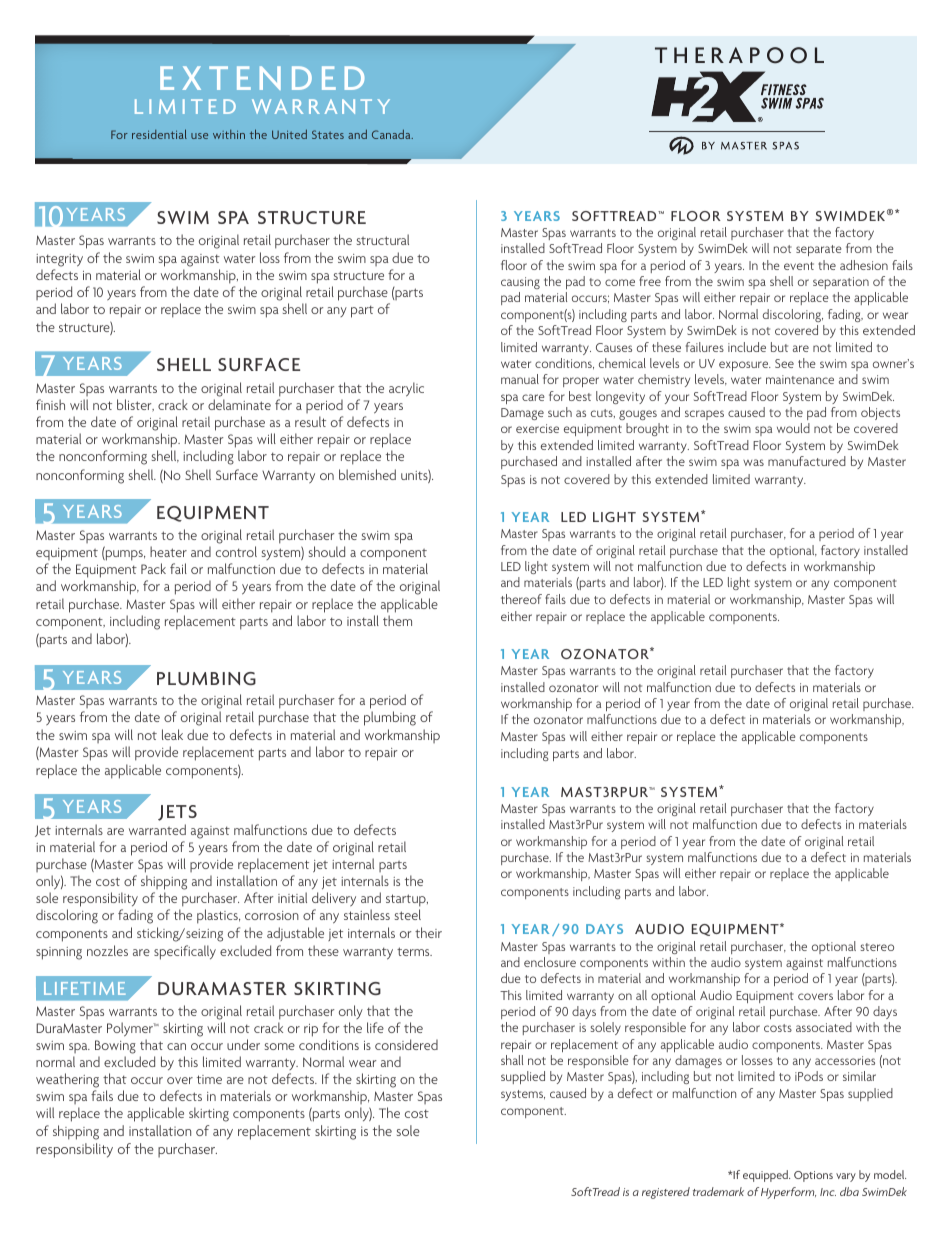 The image size is (952, 1233). Describe the element at coordinates (135, 405) in the page. I see `blister` at that location.
